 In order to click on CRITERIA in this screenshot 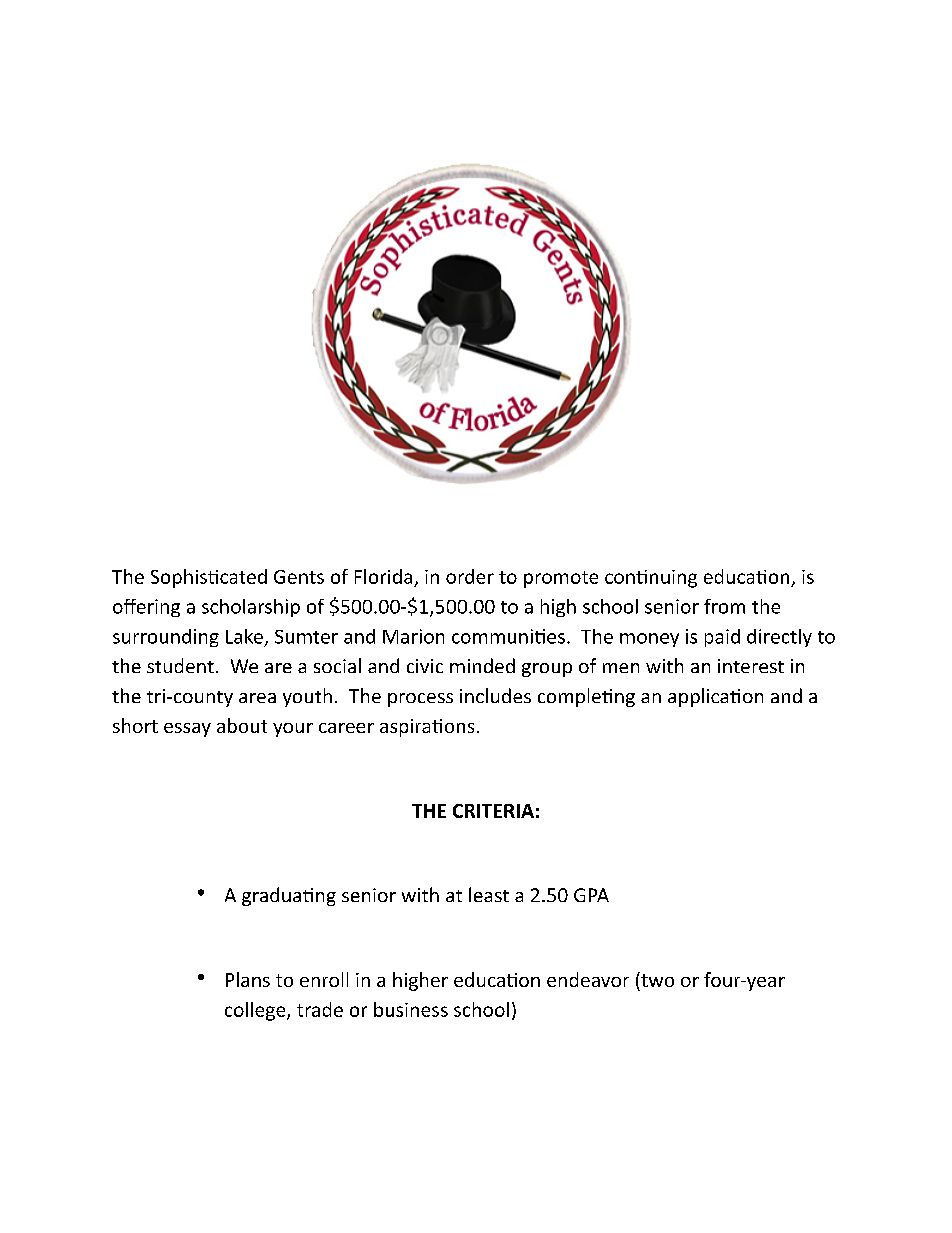, I will do `click(493, 811)`.
